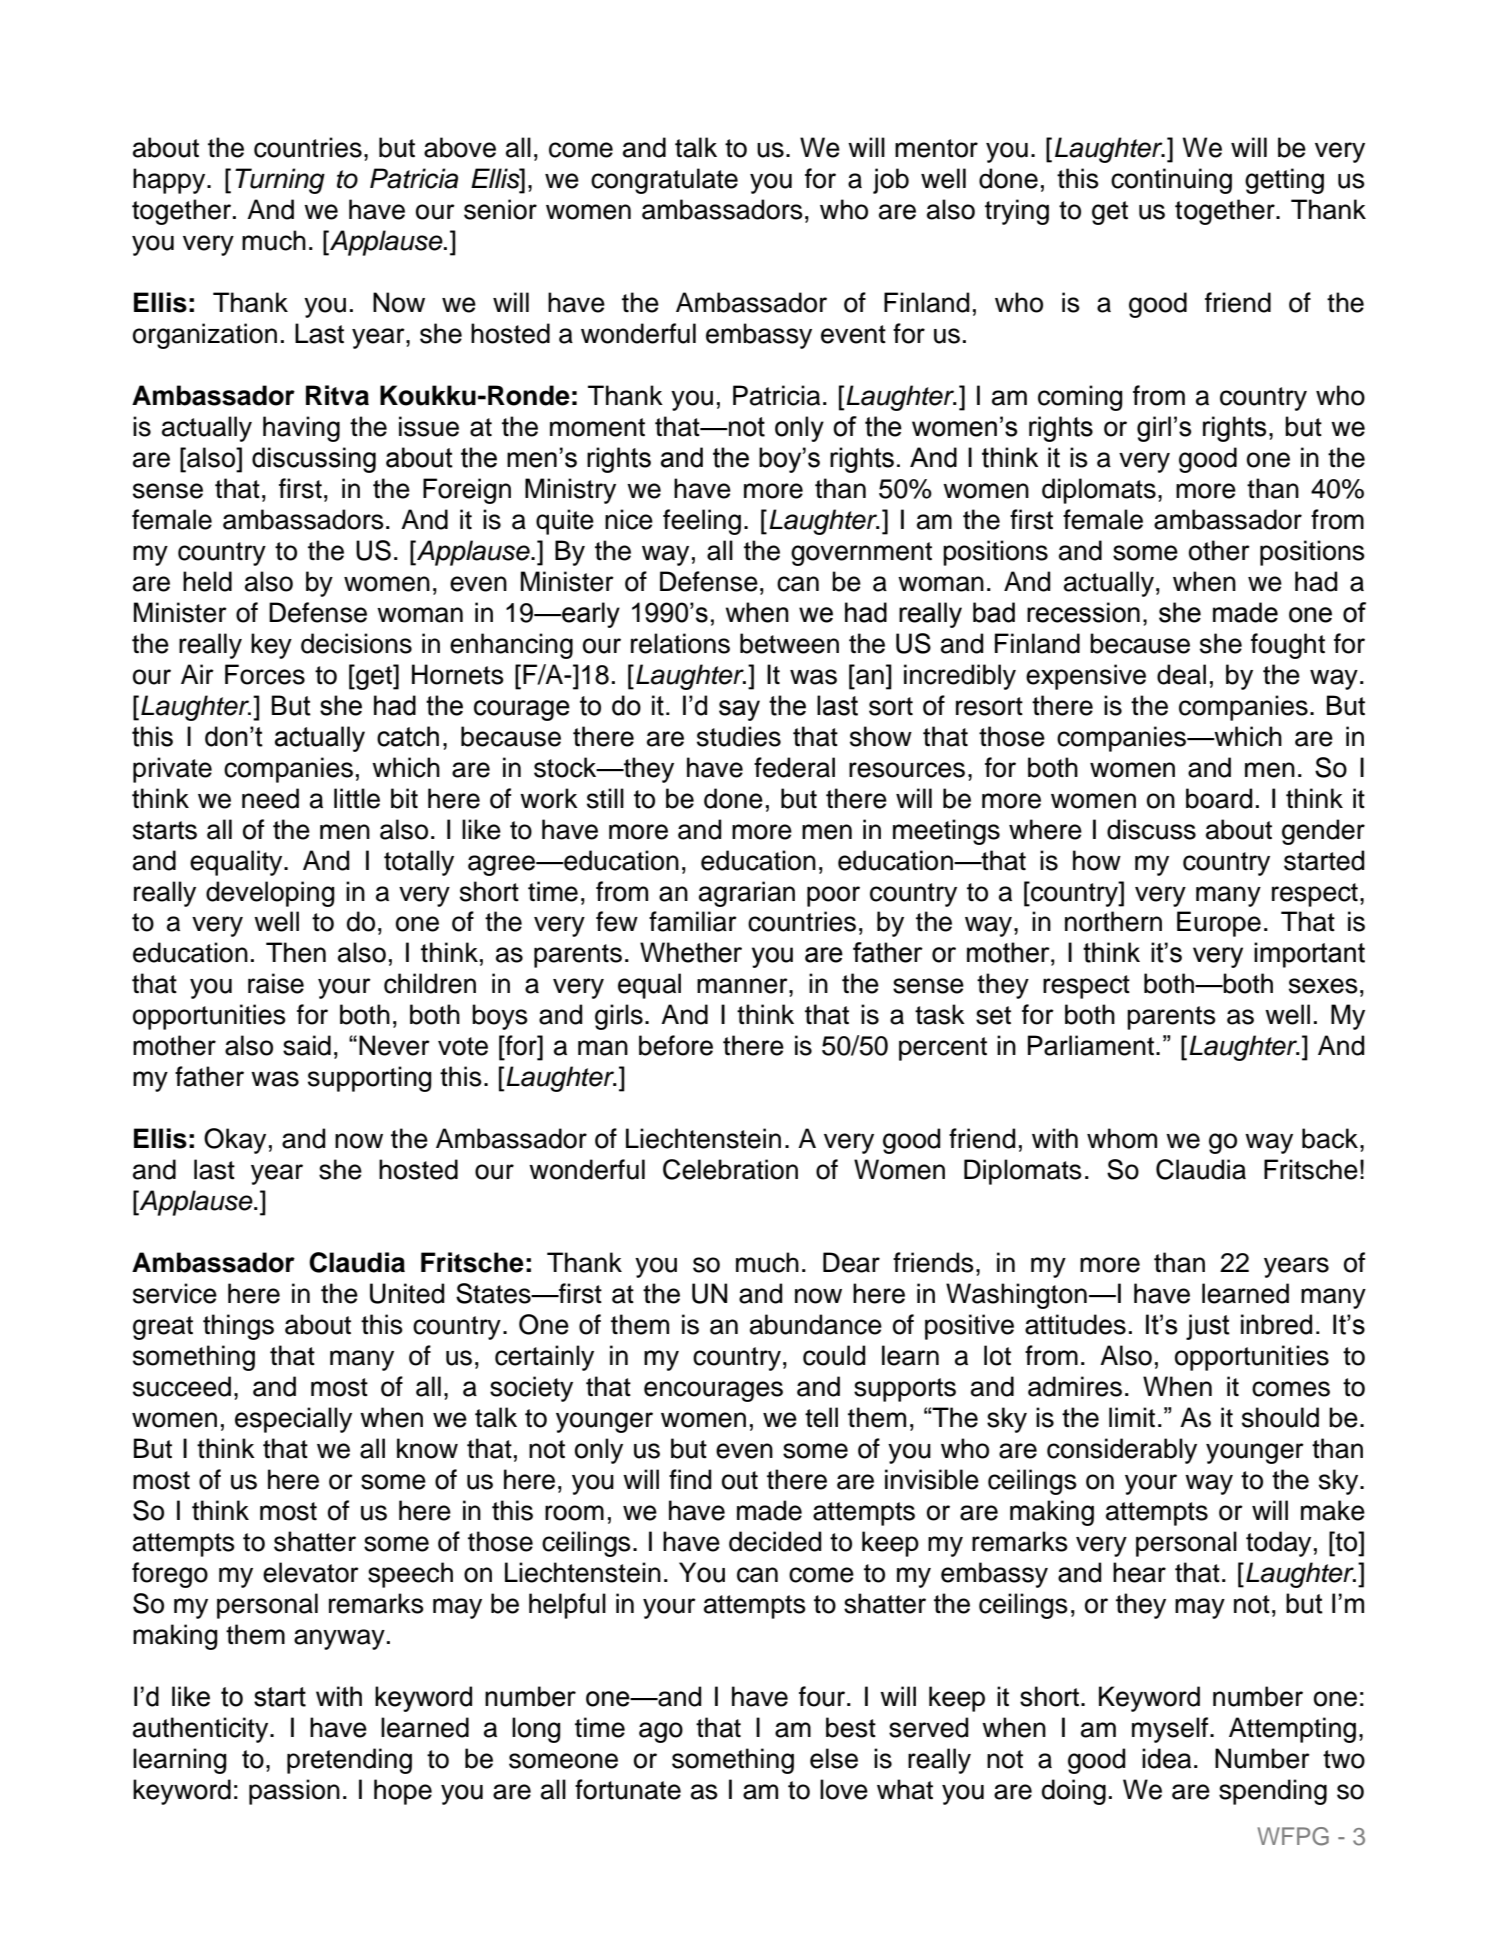  Describe the element at coordinates (349, 1761) in the screenshot. I see `pretending` at that location.
